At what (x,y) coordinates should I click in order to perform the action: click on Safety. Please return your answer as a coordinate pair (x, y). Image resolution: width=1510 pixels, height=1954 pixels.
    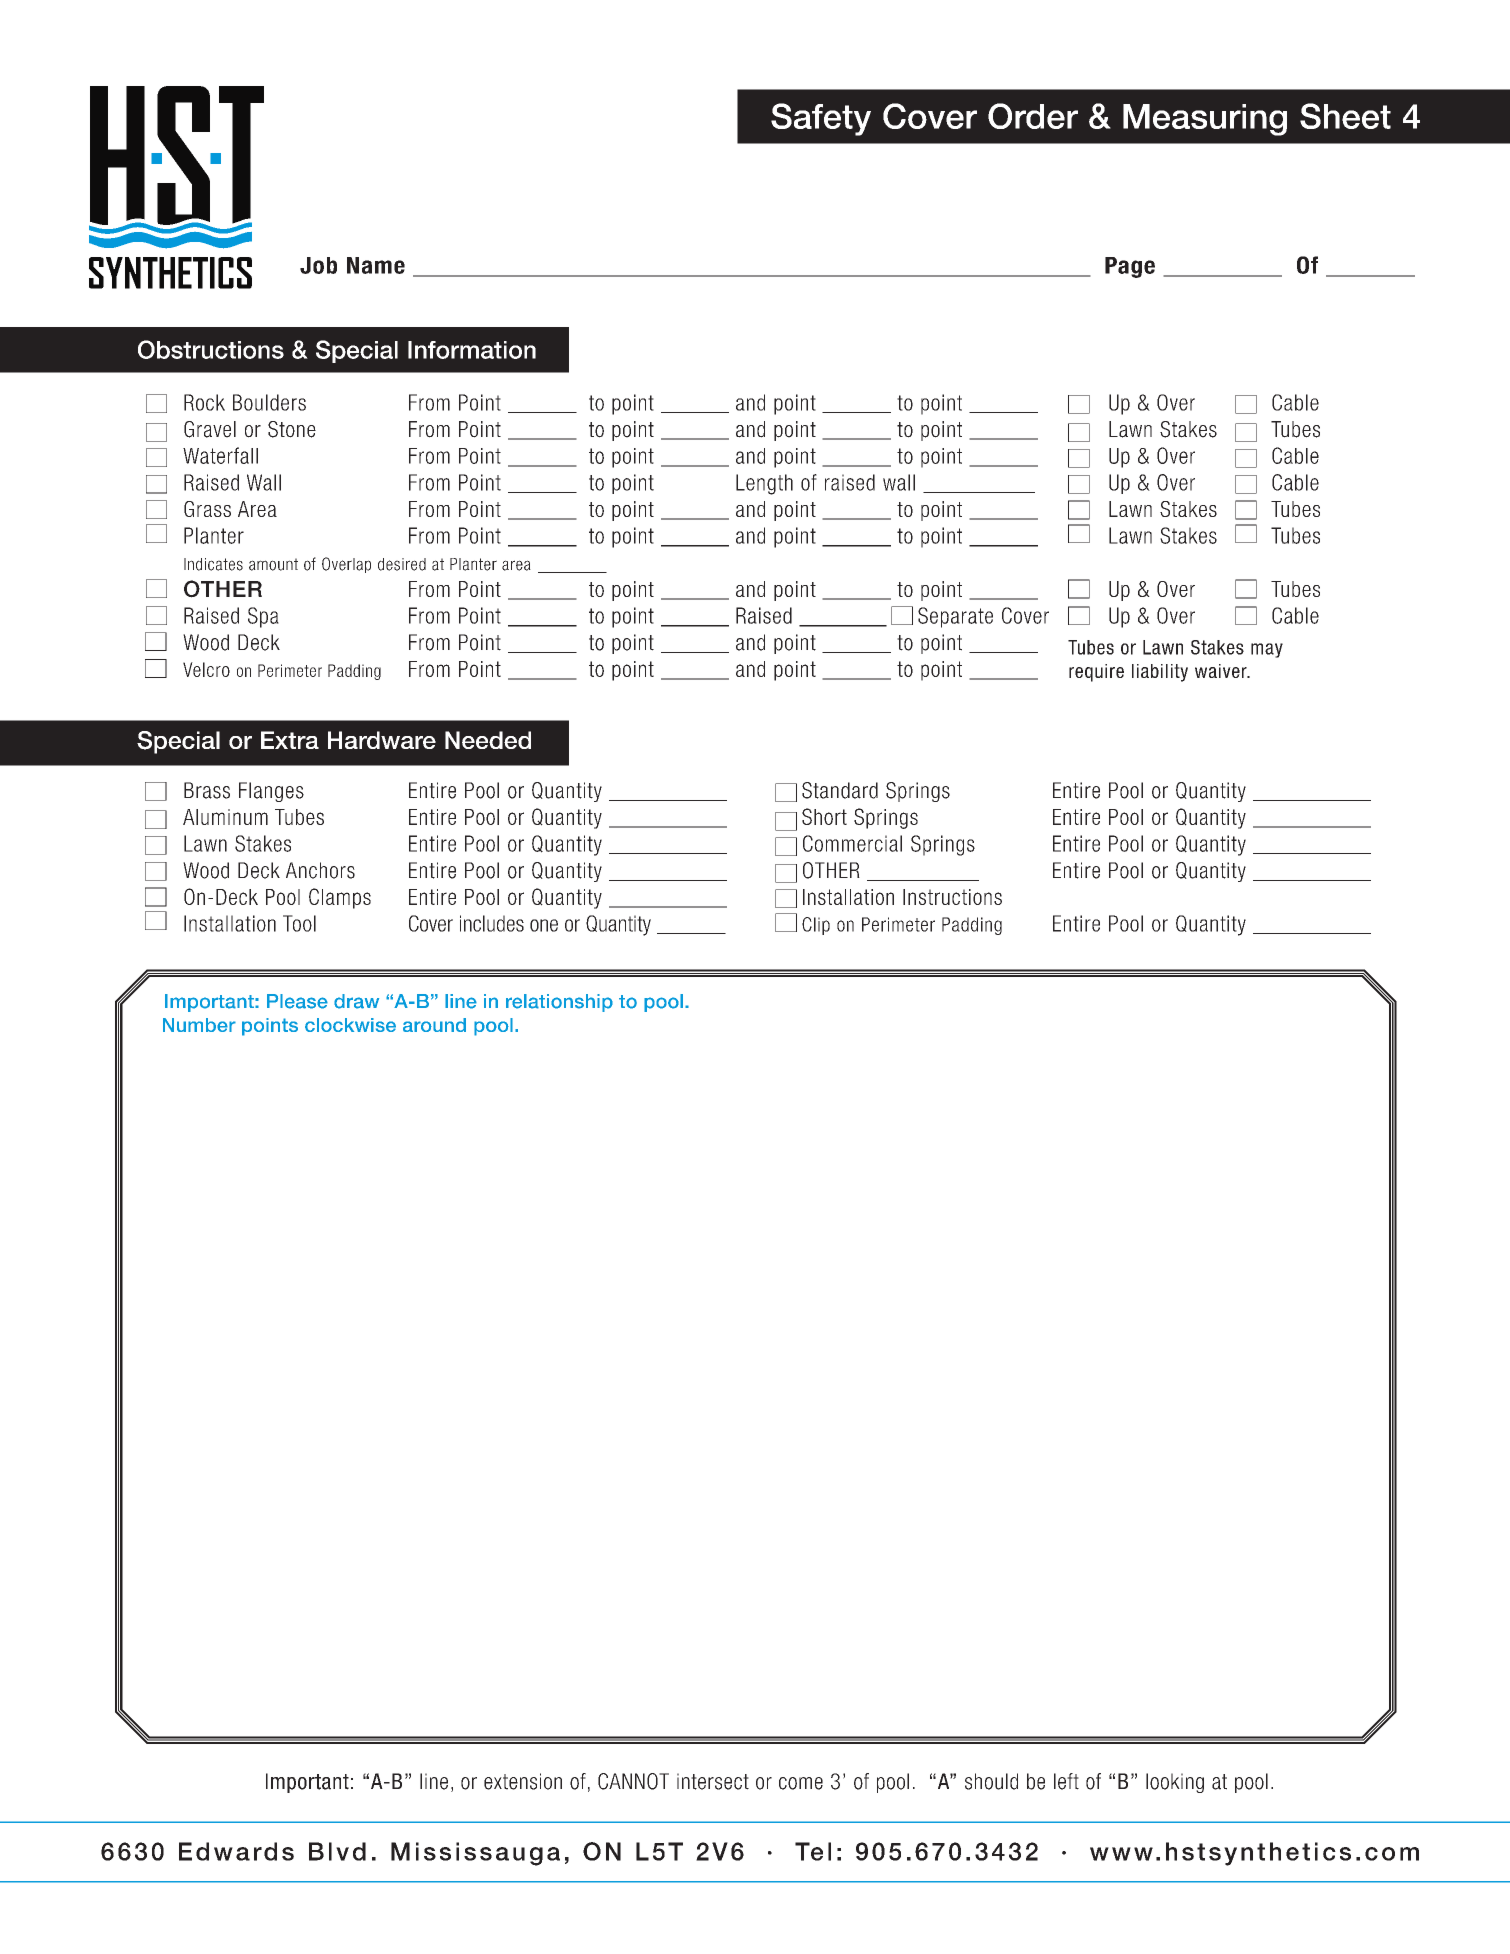
    Looking at the image, I should click on (821, 119).
